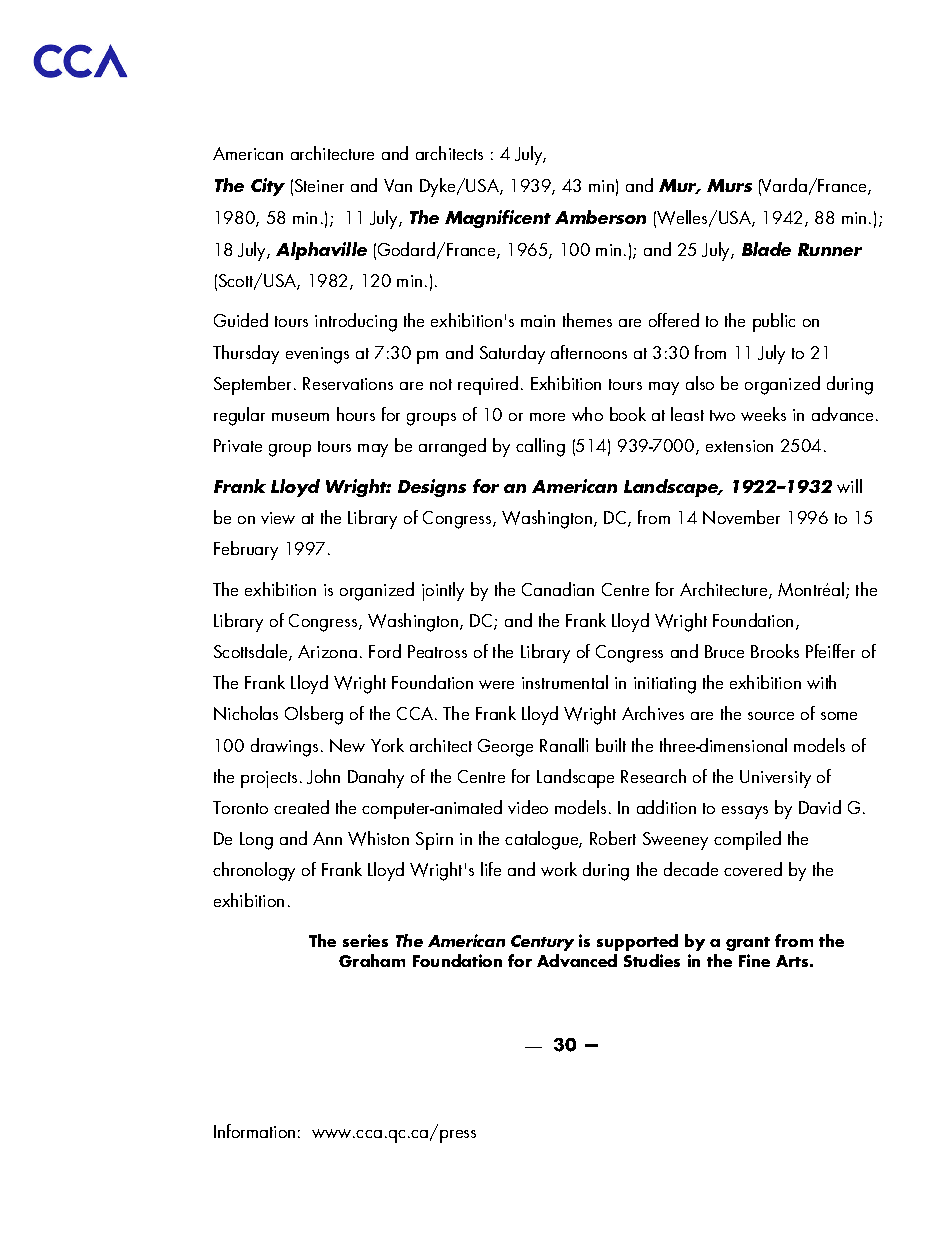 This screenshot has width=952, height=1233. Describe the element at coordinates (512, 354) in the screenshot. I see `Saturday` at that location.
